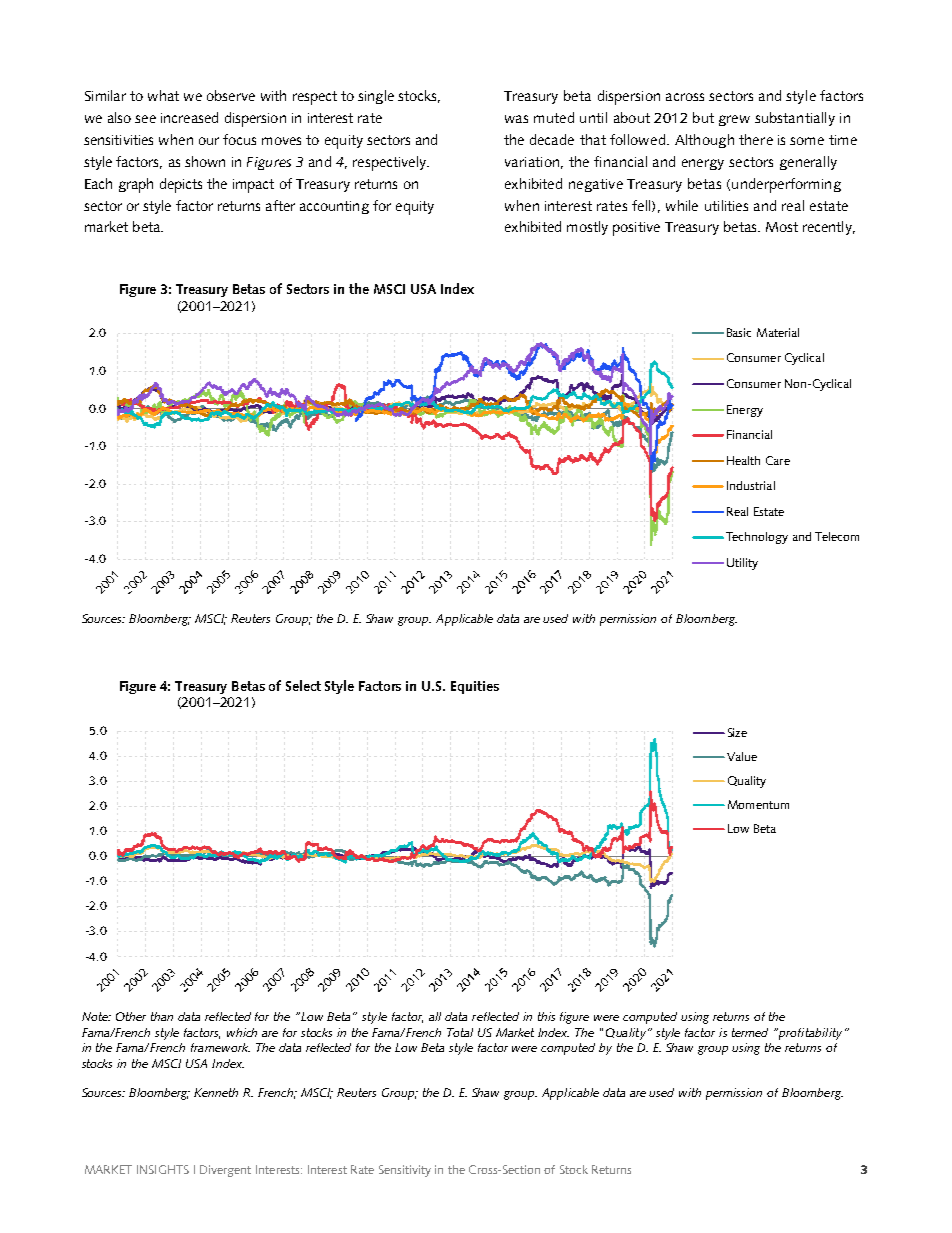  Describe the element at coordinates (405, 1171) in the document. I see `Sensitivity` at that location.
